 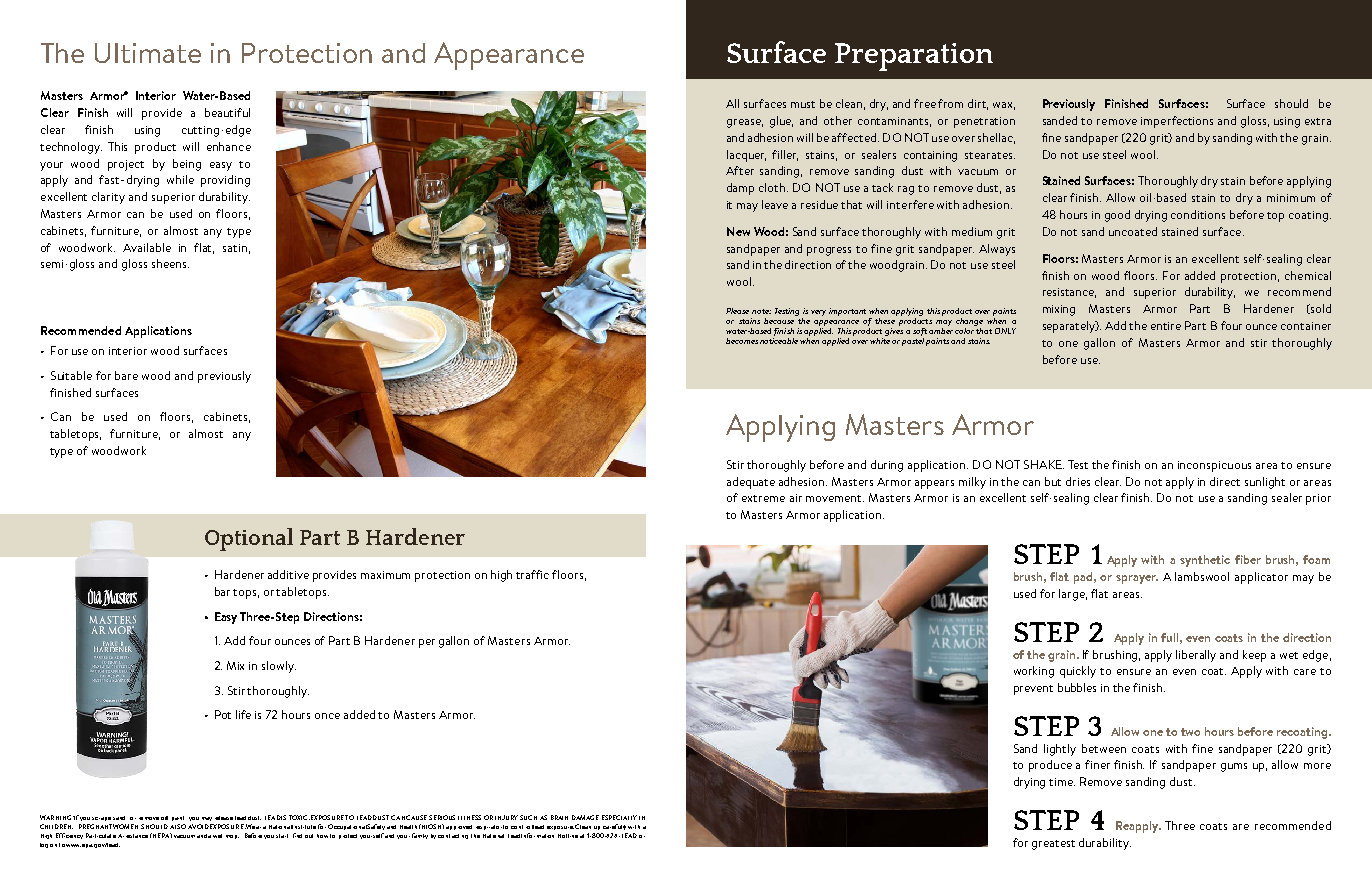 I want to click on extreme, so click(x=763, y=498).
